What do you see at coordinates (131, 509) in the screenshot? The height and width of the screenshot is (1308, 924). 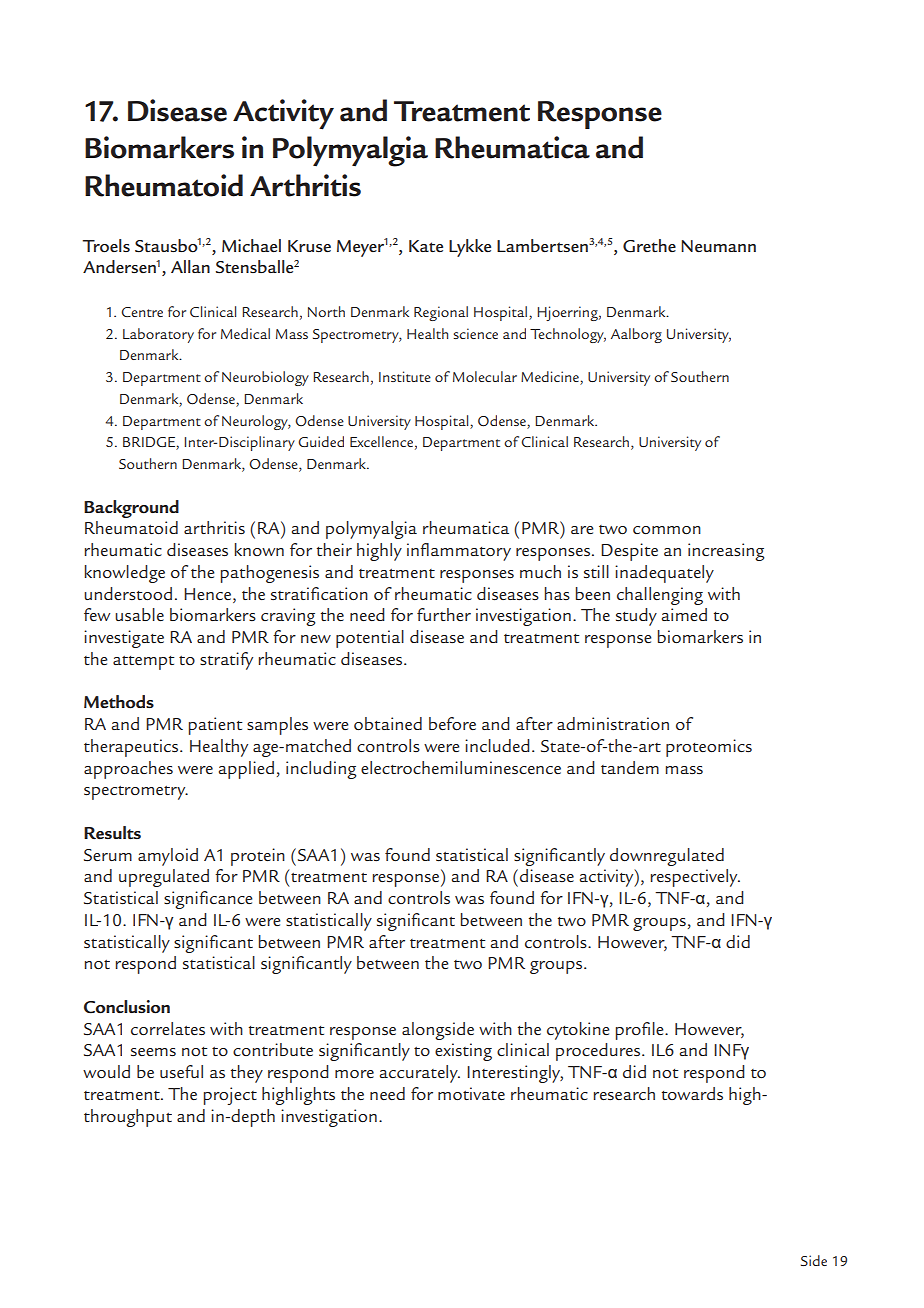 I see `Background` at bounding box center [131, 509].
